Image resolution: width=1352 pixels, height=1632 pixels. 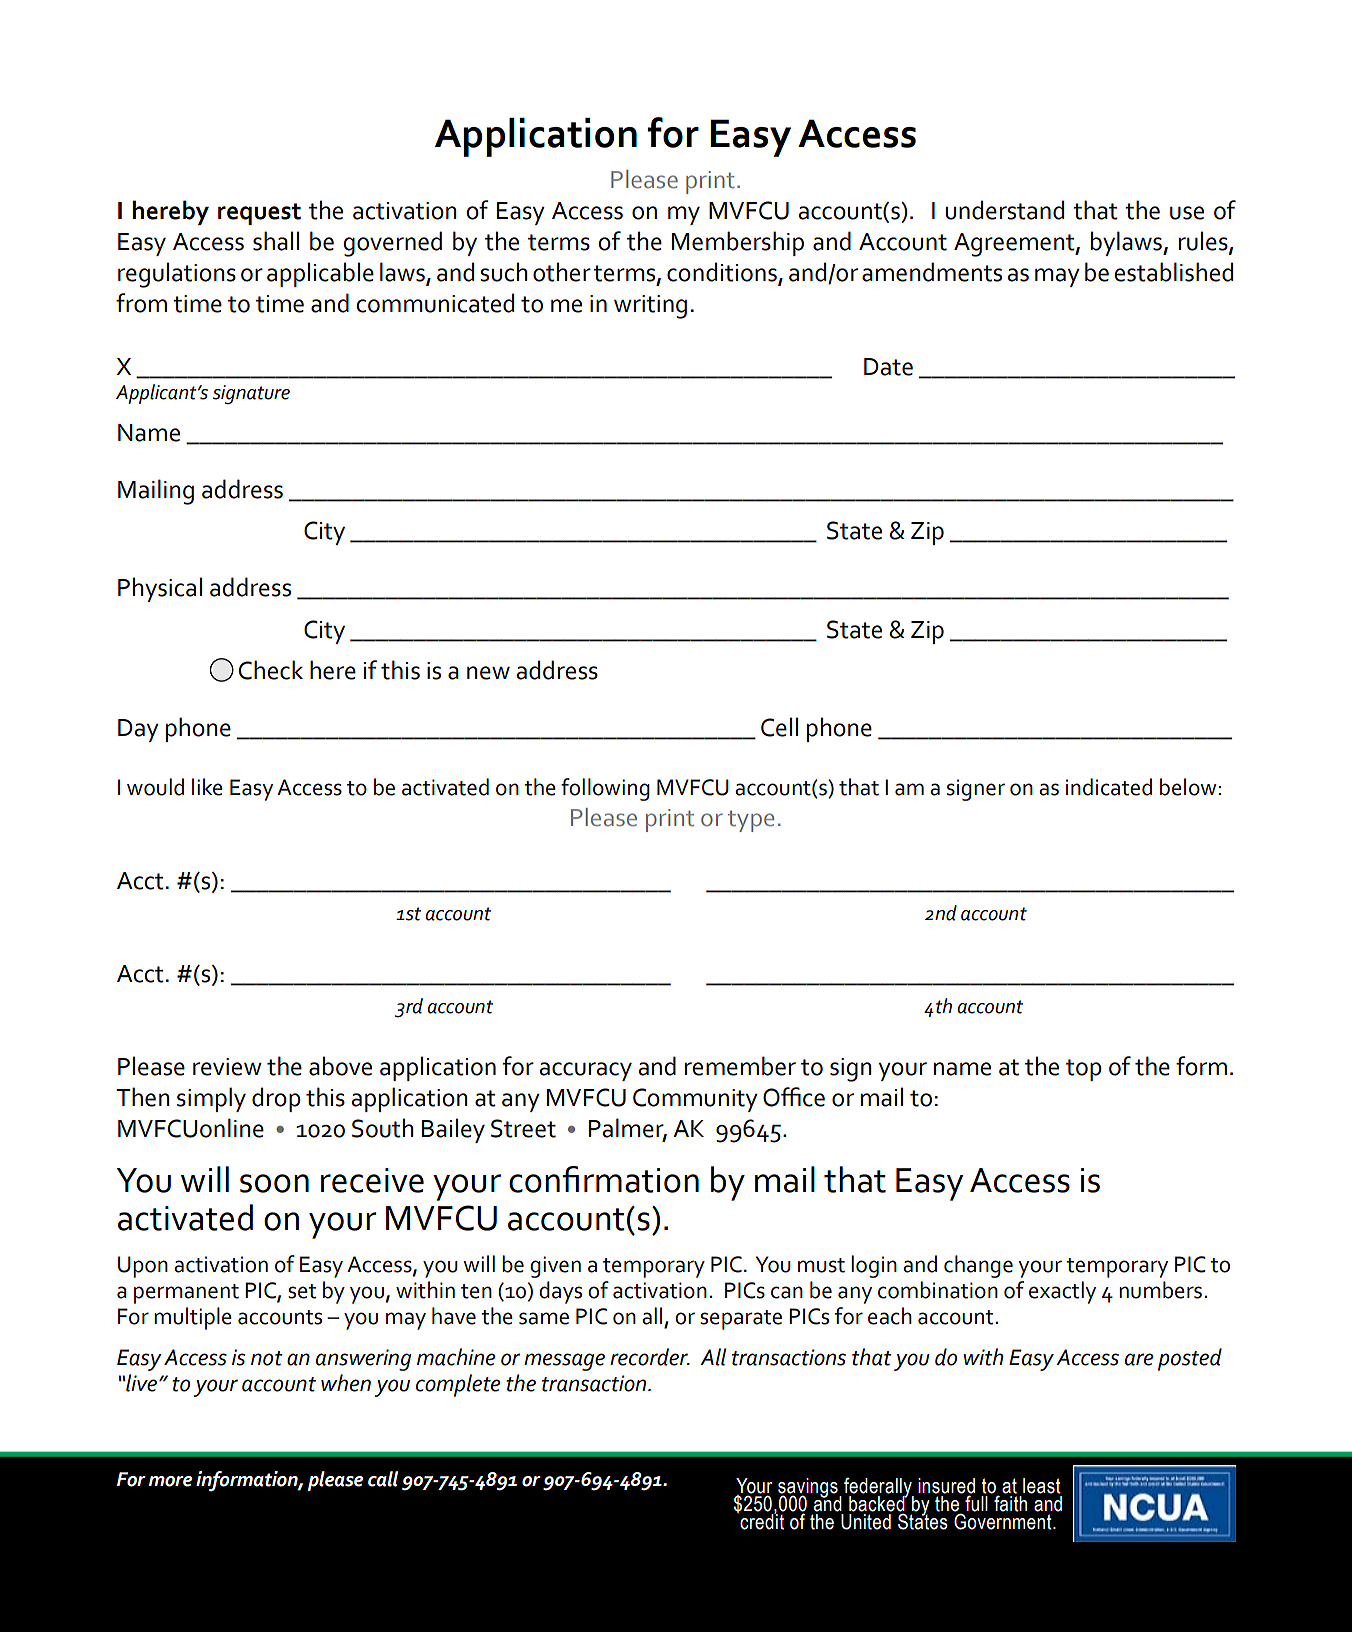 What do you see at coordinates (207, 787) in the screenshot?
I see `like` at bounding box center [207, 787].
